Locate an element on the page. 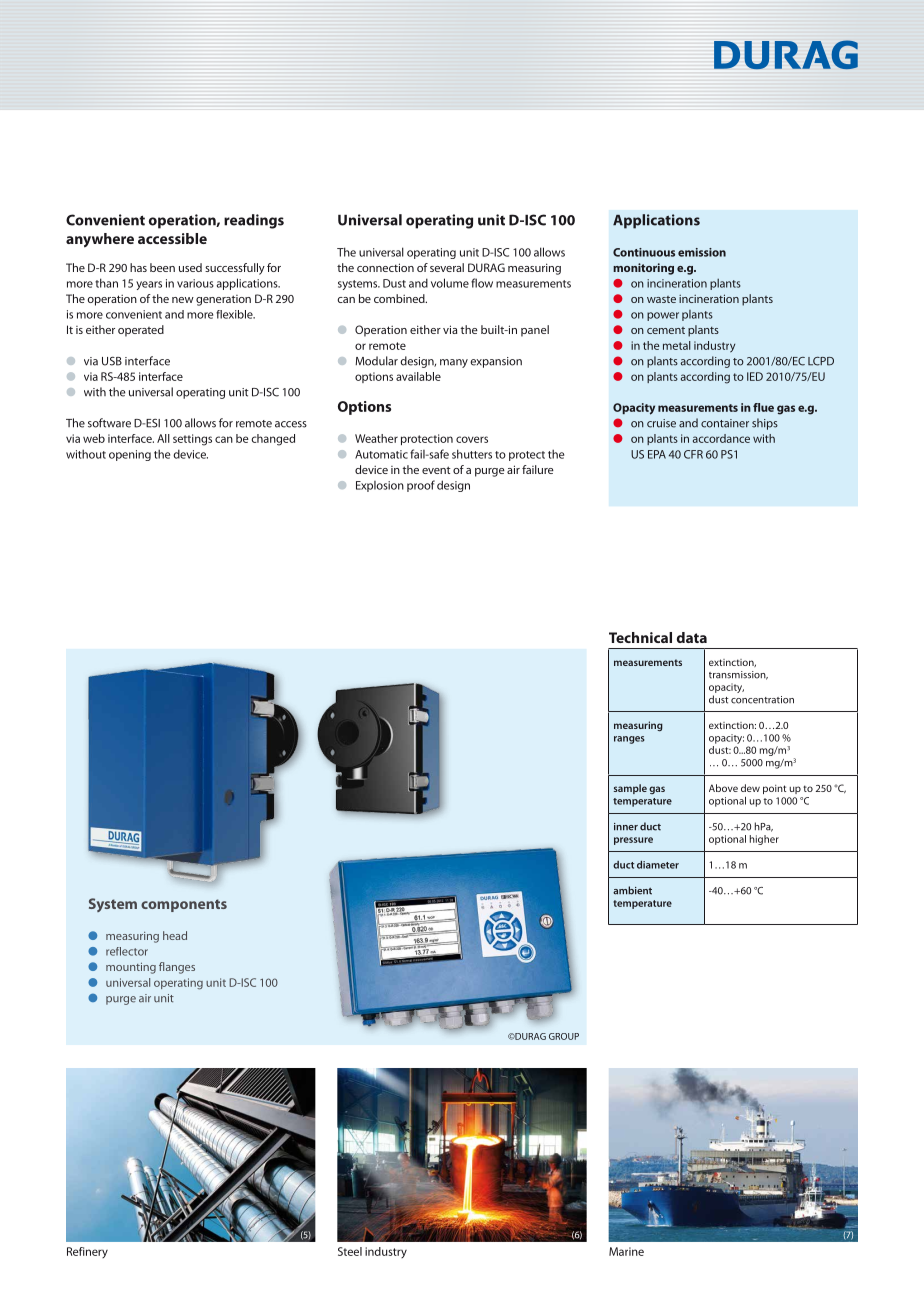  components is located at coordinates (184, 905).
